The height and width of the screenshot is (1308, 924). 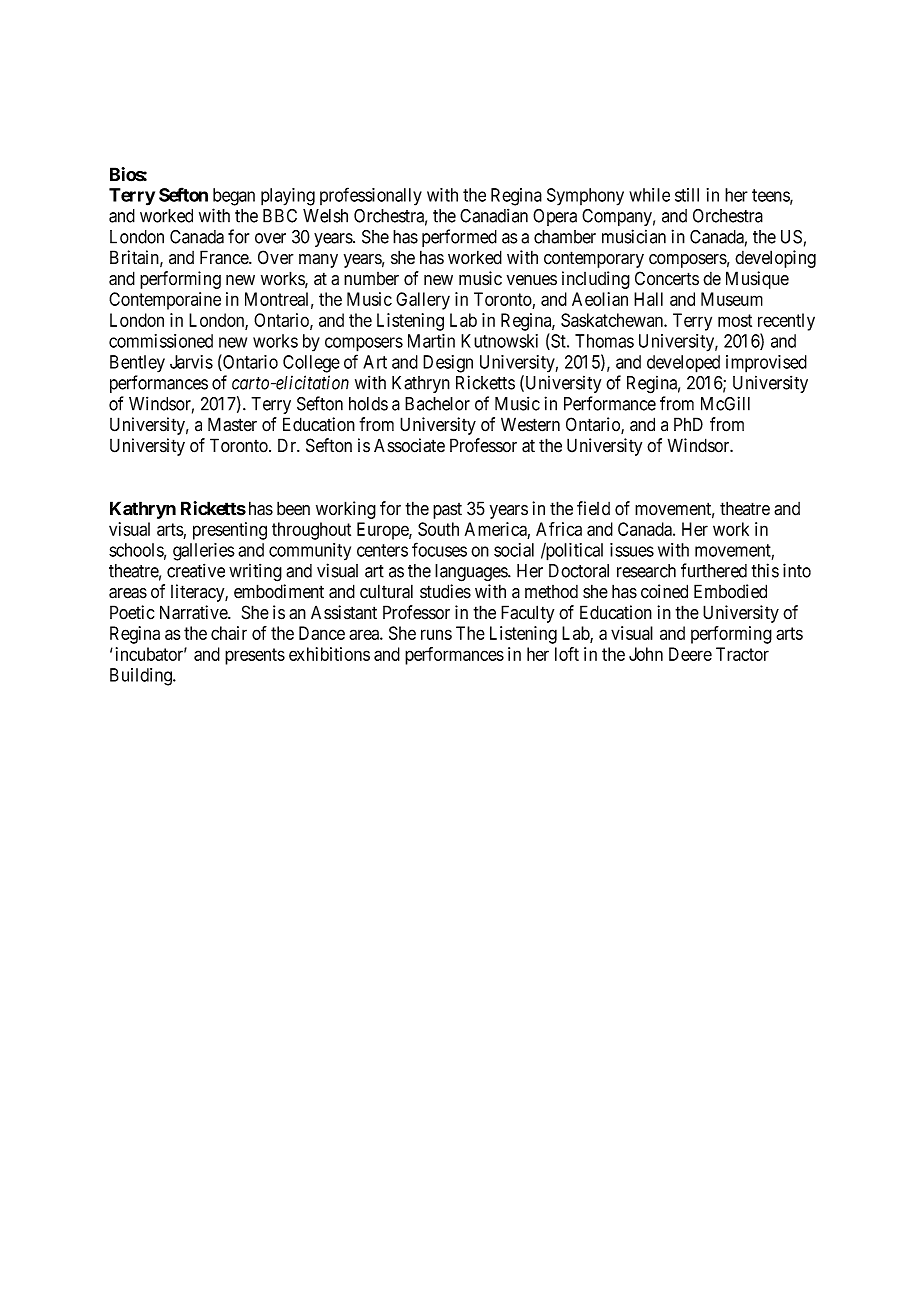 What do you see at coordinates (225, 257) in the screenshot?
I see `France` at bounding box center [225, 257].
